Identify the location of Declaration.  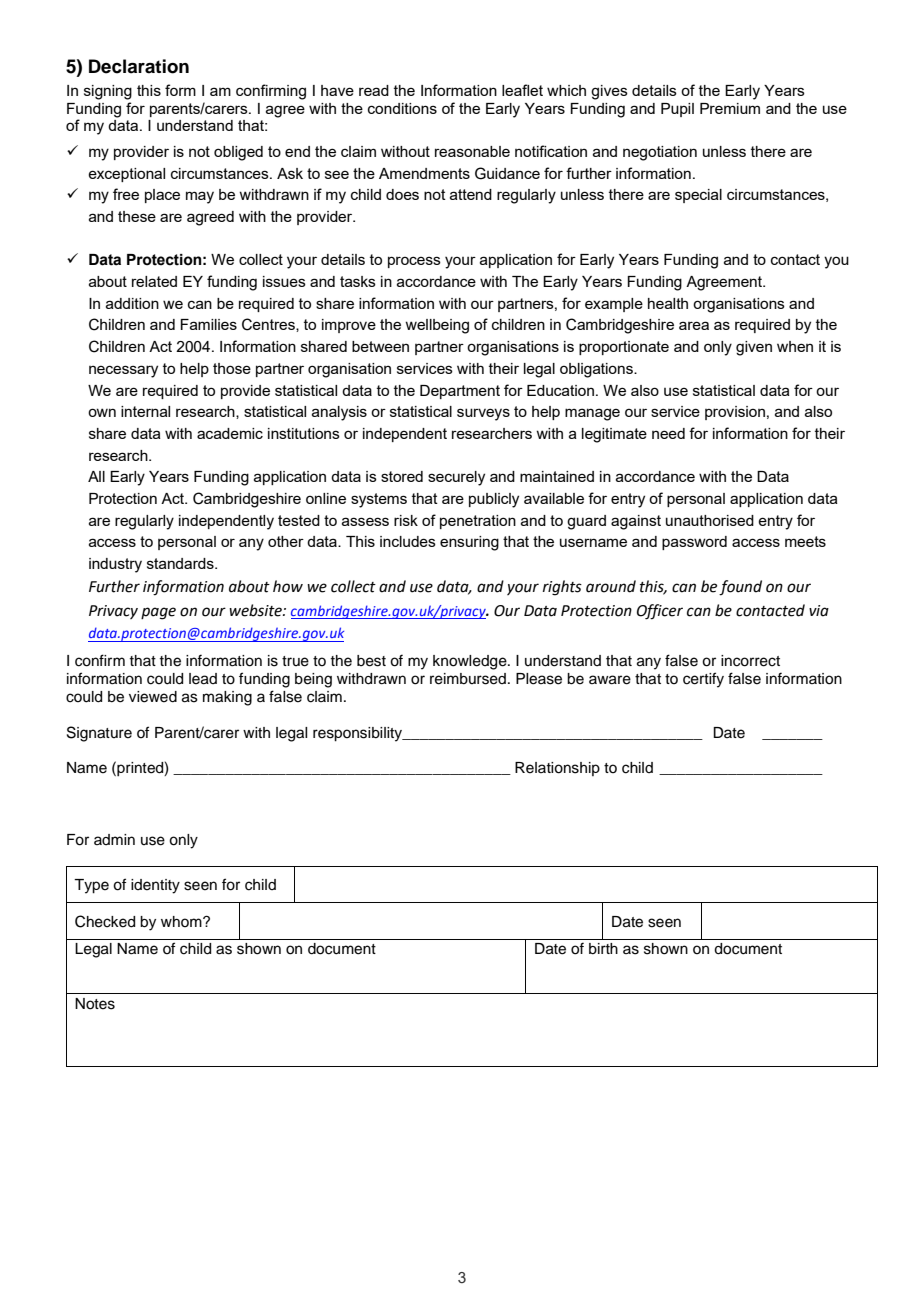
(139, 66).
